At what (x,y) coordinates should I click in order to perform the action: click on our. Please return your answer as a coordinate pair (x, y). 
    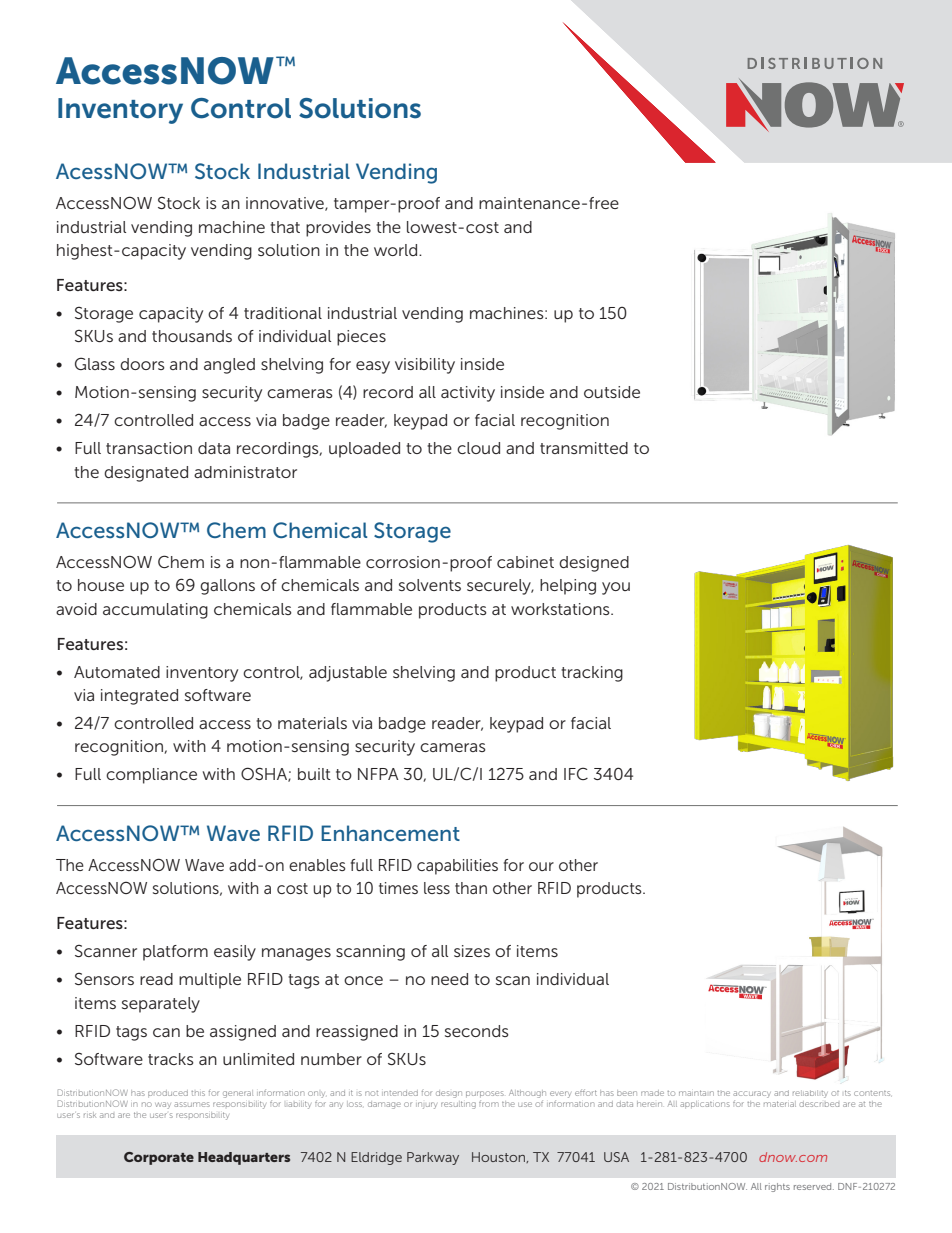
    Looking at the image, I should click on (541, 866).
